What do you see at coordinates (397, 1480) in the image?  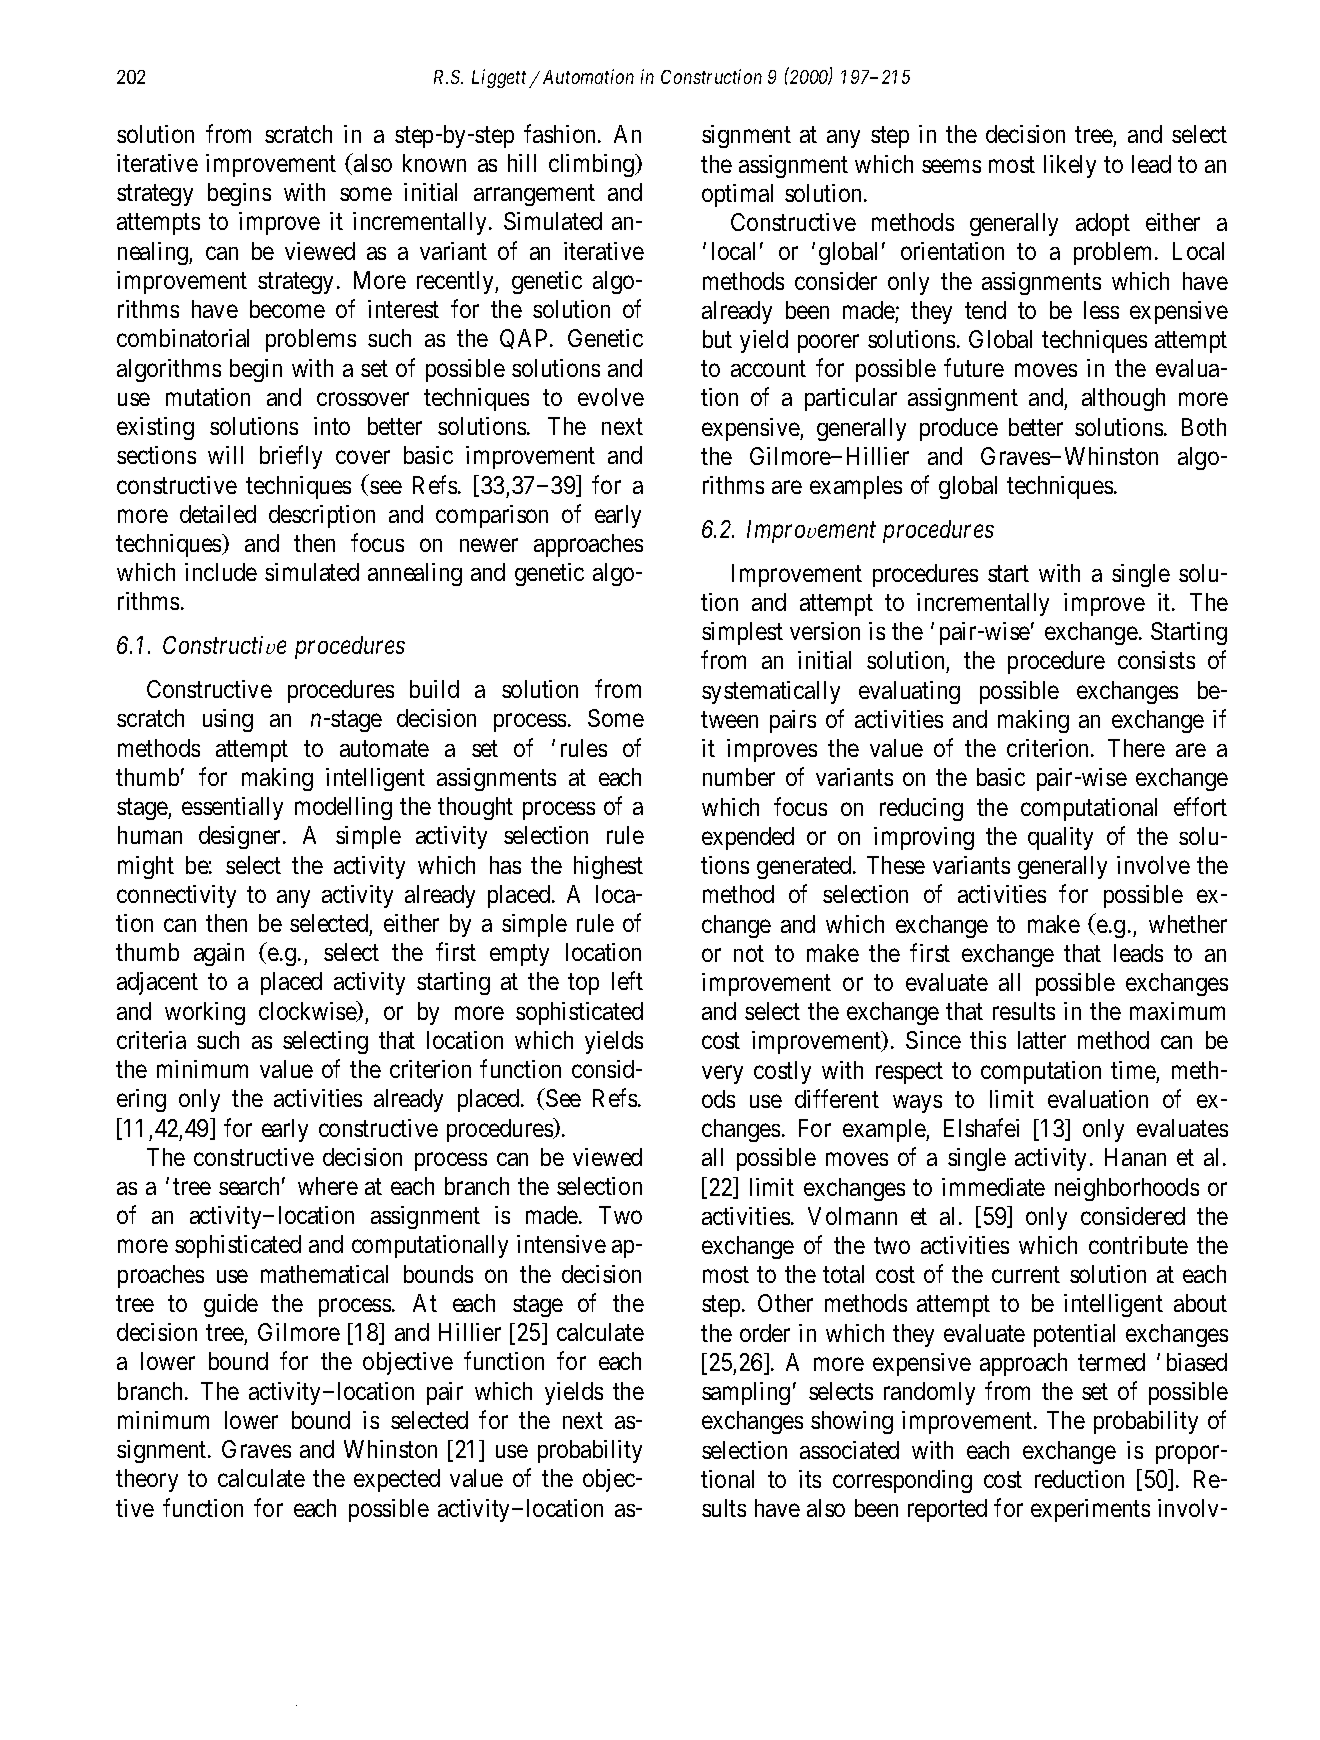 I see `expected` at bounding box center [397, 1480].
